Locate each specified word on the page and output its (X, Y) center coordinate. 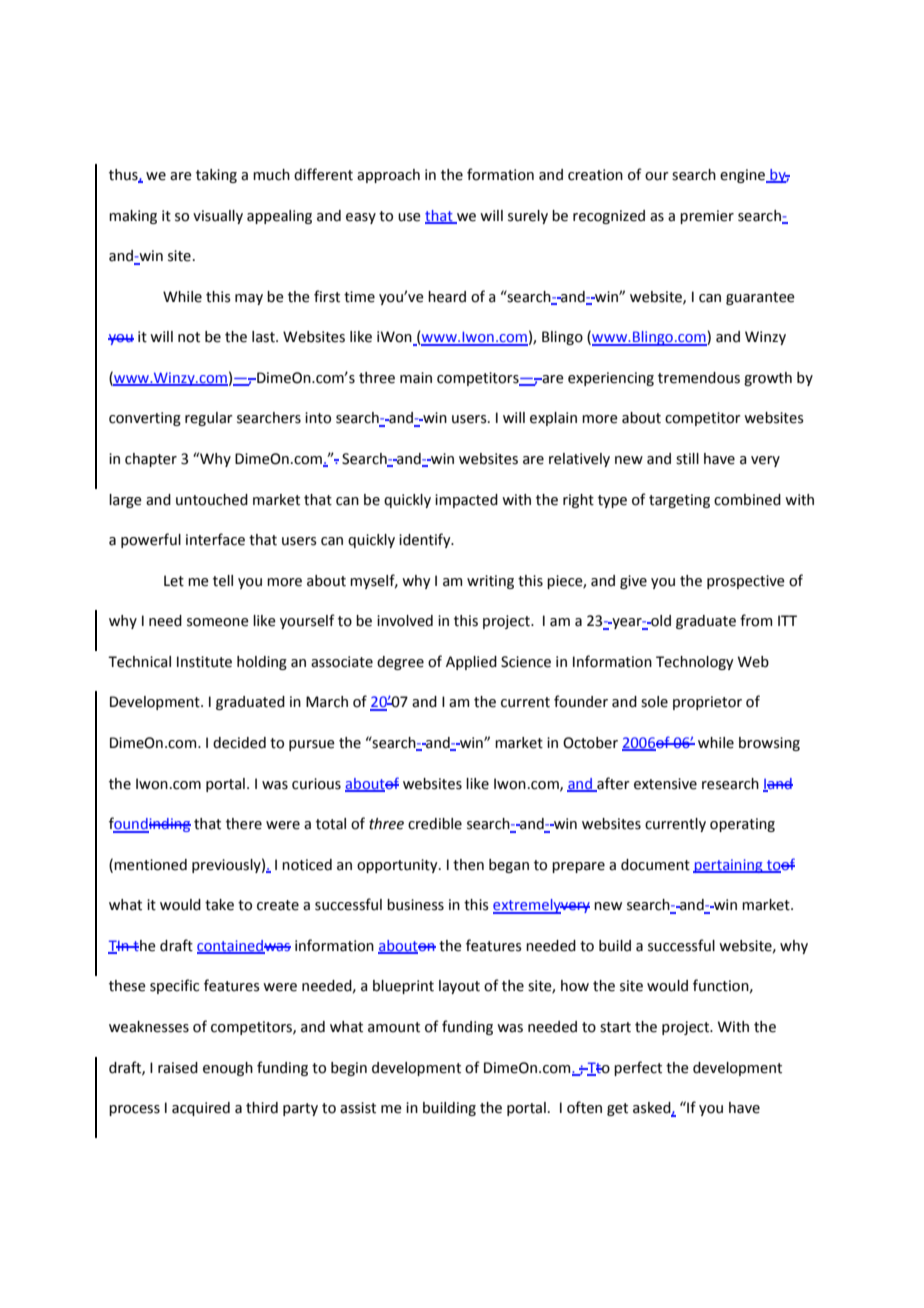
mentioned (150, 865)
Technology (695, 663)
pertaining (729, 866)
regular (209, 419)
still (687, 459)
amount (394, 1027)
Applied (471, 663)
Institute (204, 662)
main (416, 378)
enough (228, 1069)
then (468, 865)
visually (218, 217)
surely (528, 217)
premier (707, 217)
